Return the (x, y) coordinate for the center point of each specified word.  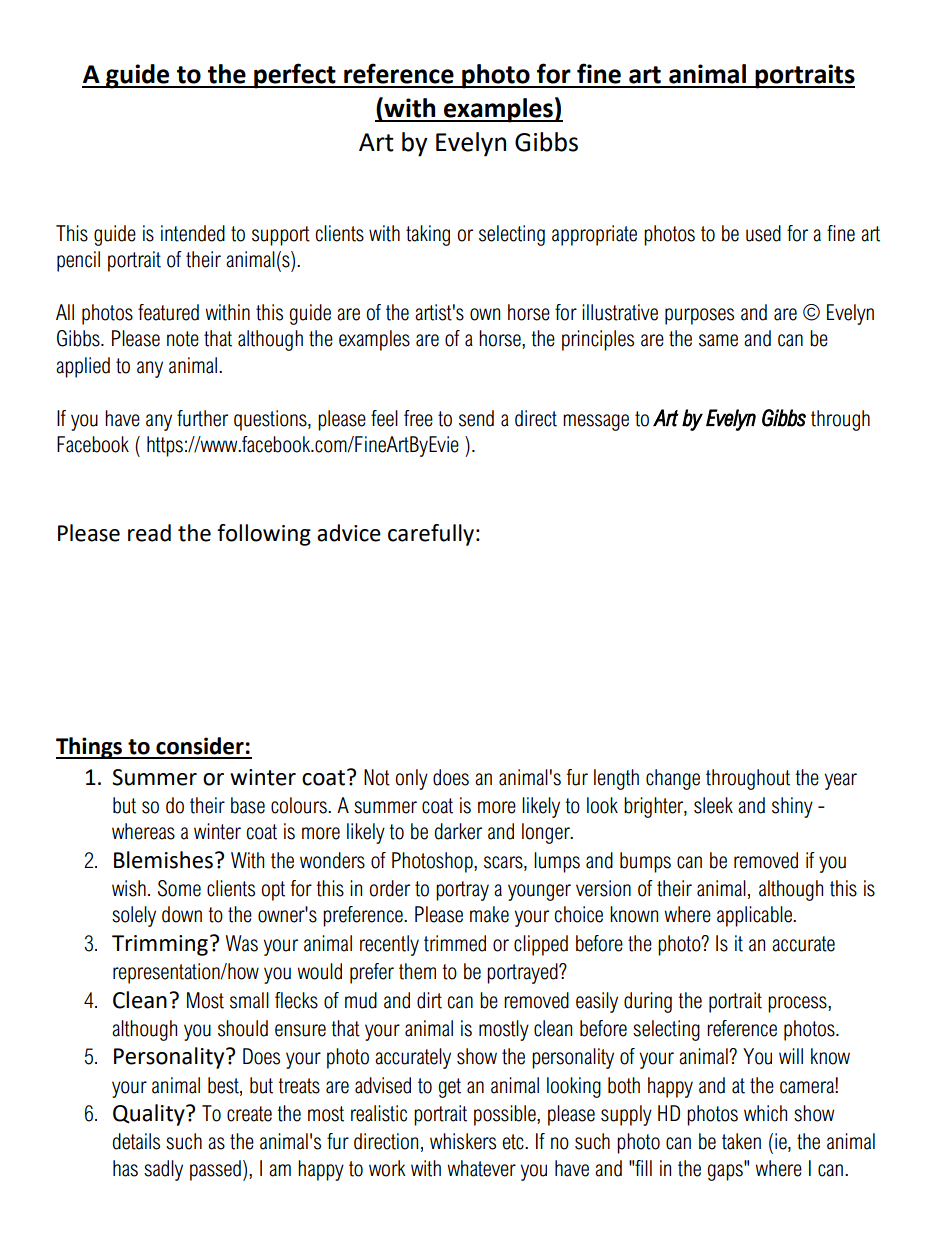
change (673, 779)
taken (741, 1141)
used (763, 233)
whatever (482, 1168)
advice (349, 533)
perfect (295, 76)
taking (428, 235)
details (136, 1141)
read (149, 533)
